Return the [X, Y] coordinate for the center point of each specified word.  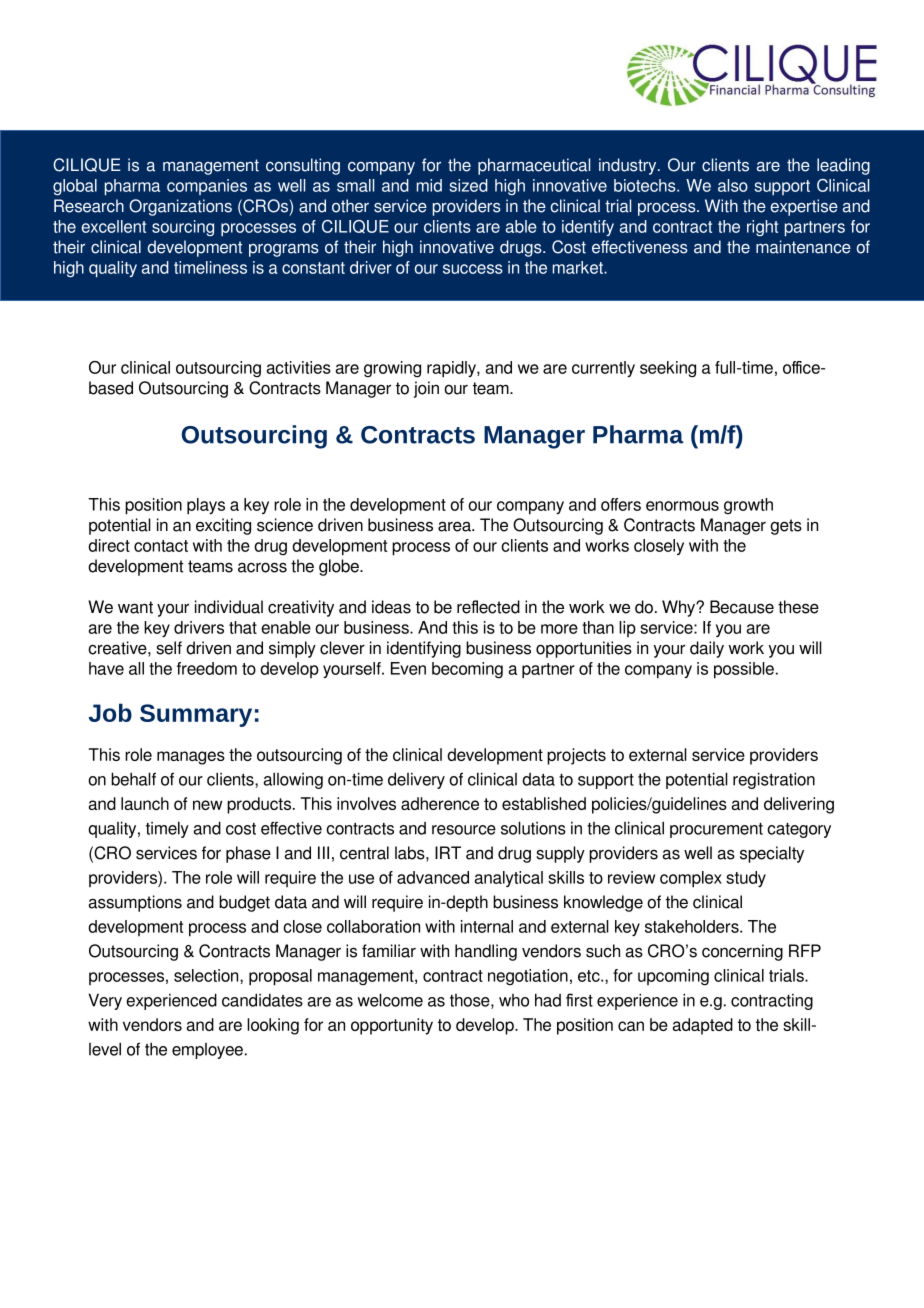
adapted [702, 1026]
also [733, 185]
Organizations [180, 207]
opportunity [392, 1026]
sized [468, 185]
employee [207, 1051]
